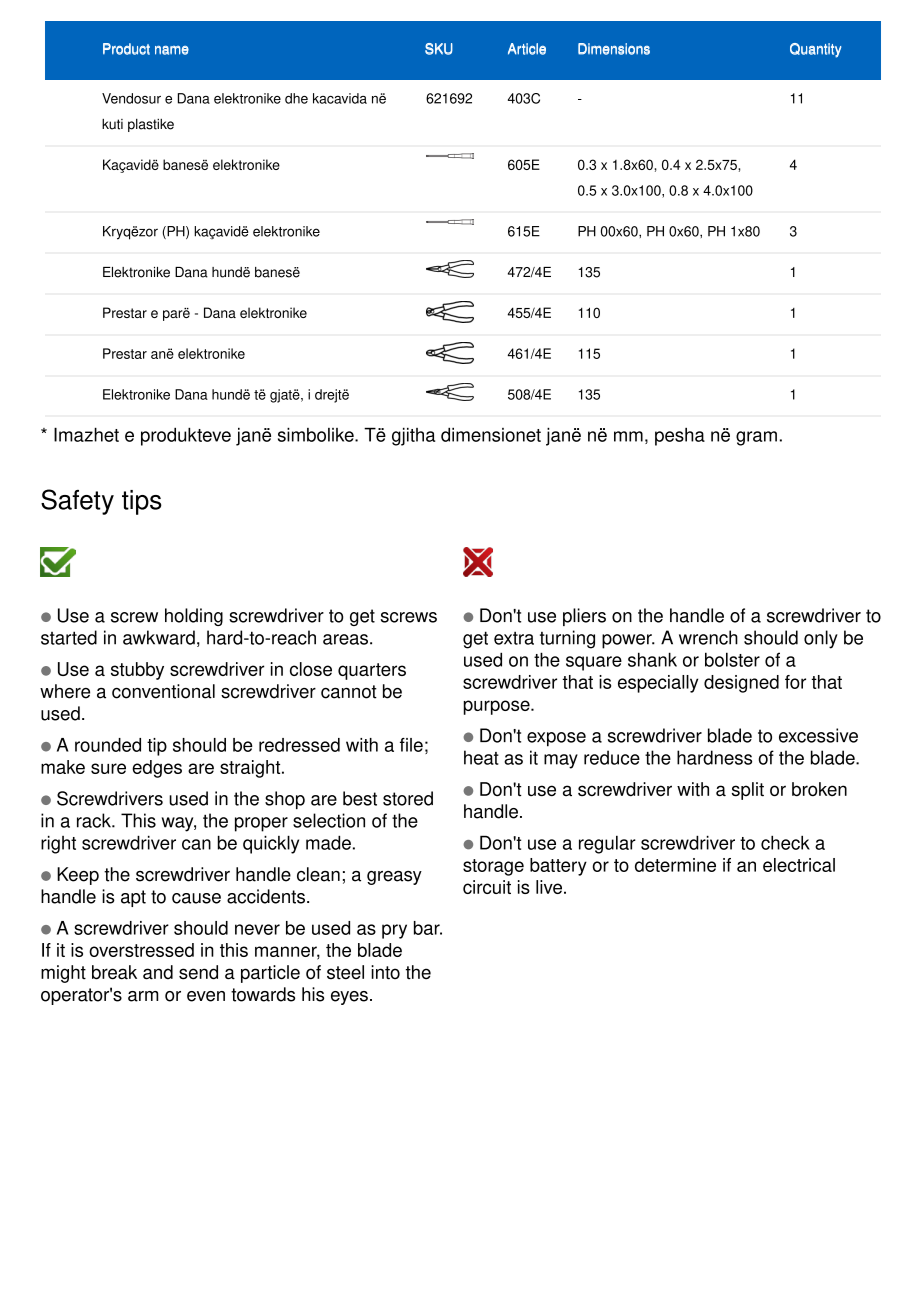 This image has width=924, height=1308. Describe the element at coordinates (142, 502) in the image. I see `tips` at that location.
